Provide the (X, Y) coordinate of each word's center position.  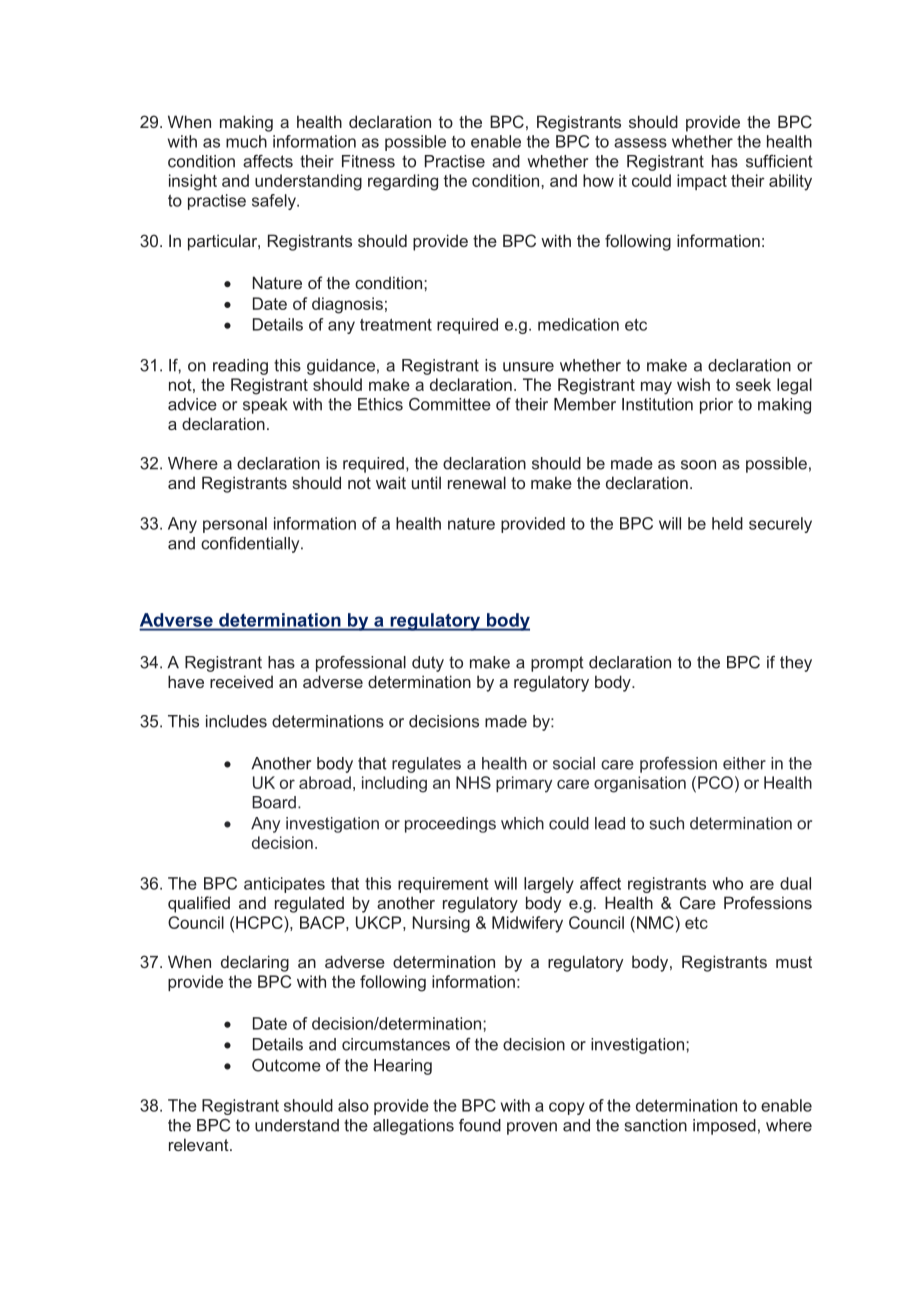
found (480, 1125)
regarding (403, 182)
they (796, 664)
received (241, 681)
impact (702, 182)
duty (428, 664)
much (246, 141)
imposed (724, 1127)
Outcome (286, 1065)
